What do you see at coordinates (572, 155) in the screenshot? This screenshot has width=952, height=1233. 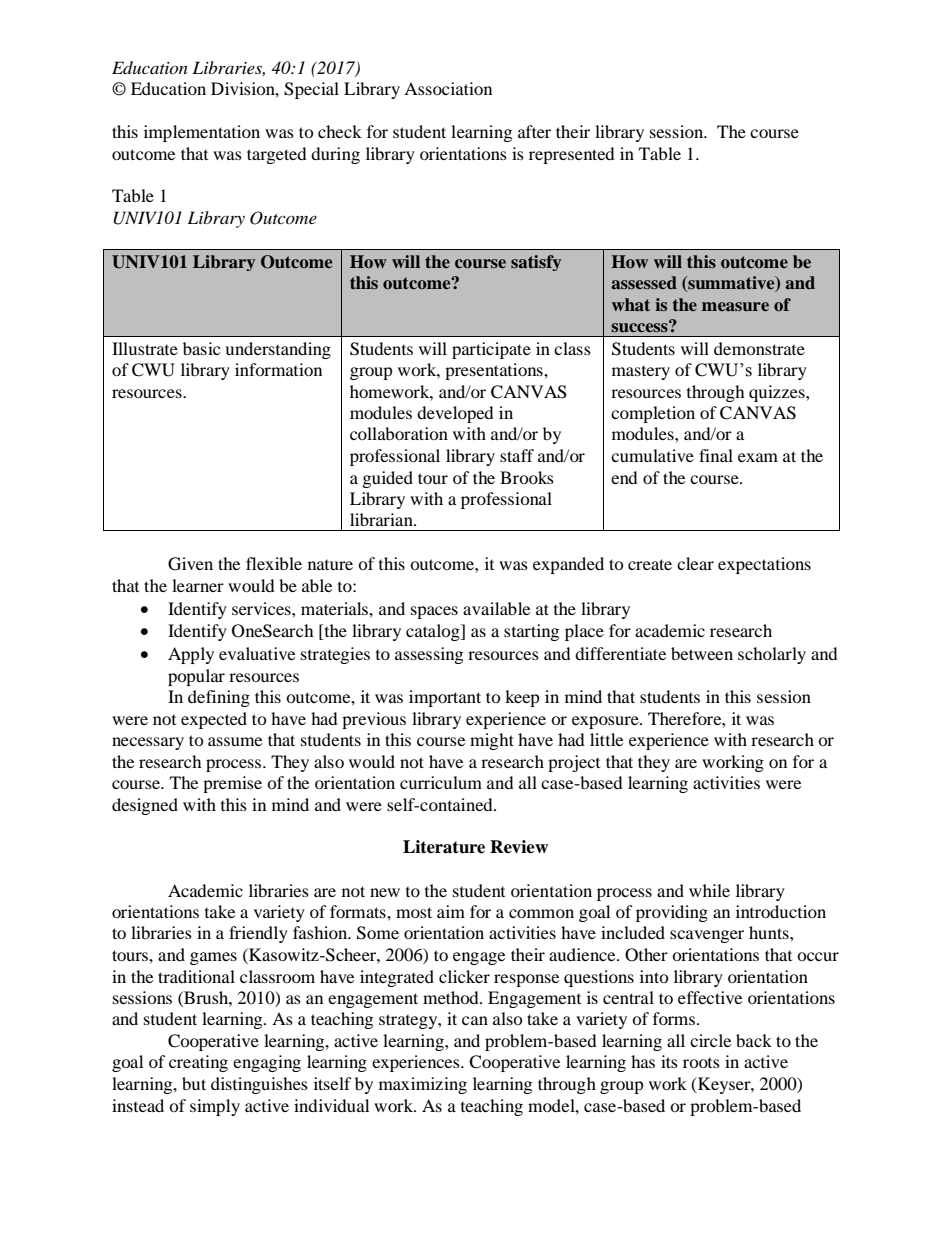 I see `represented` at bounding box center [572, 155].
